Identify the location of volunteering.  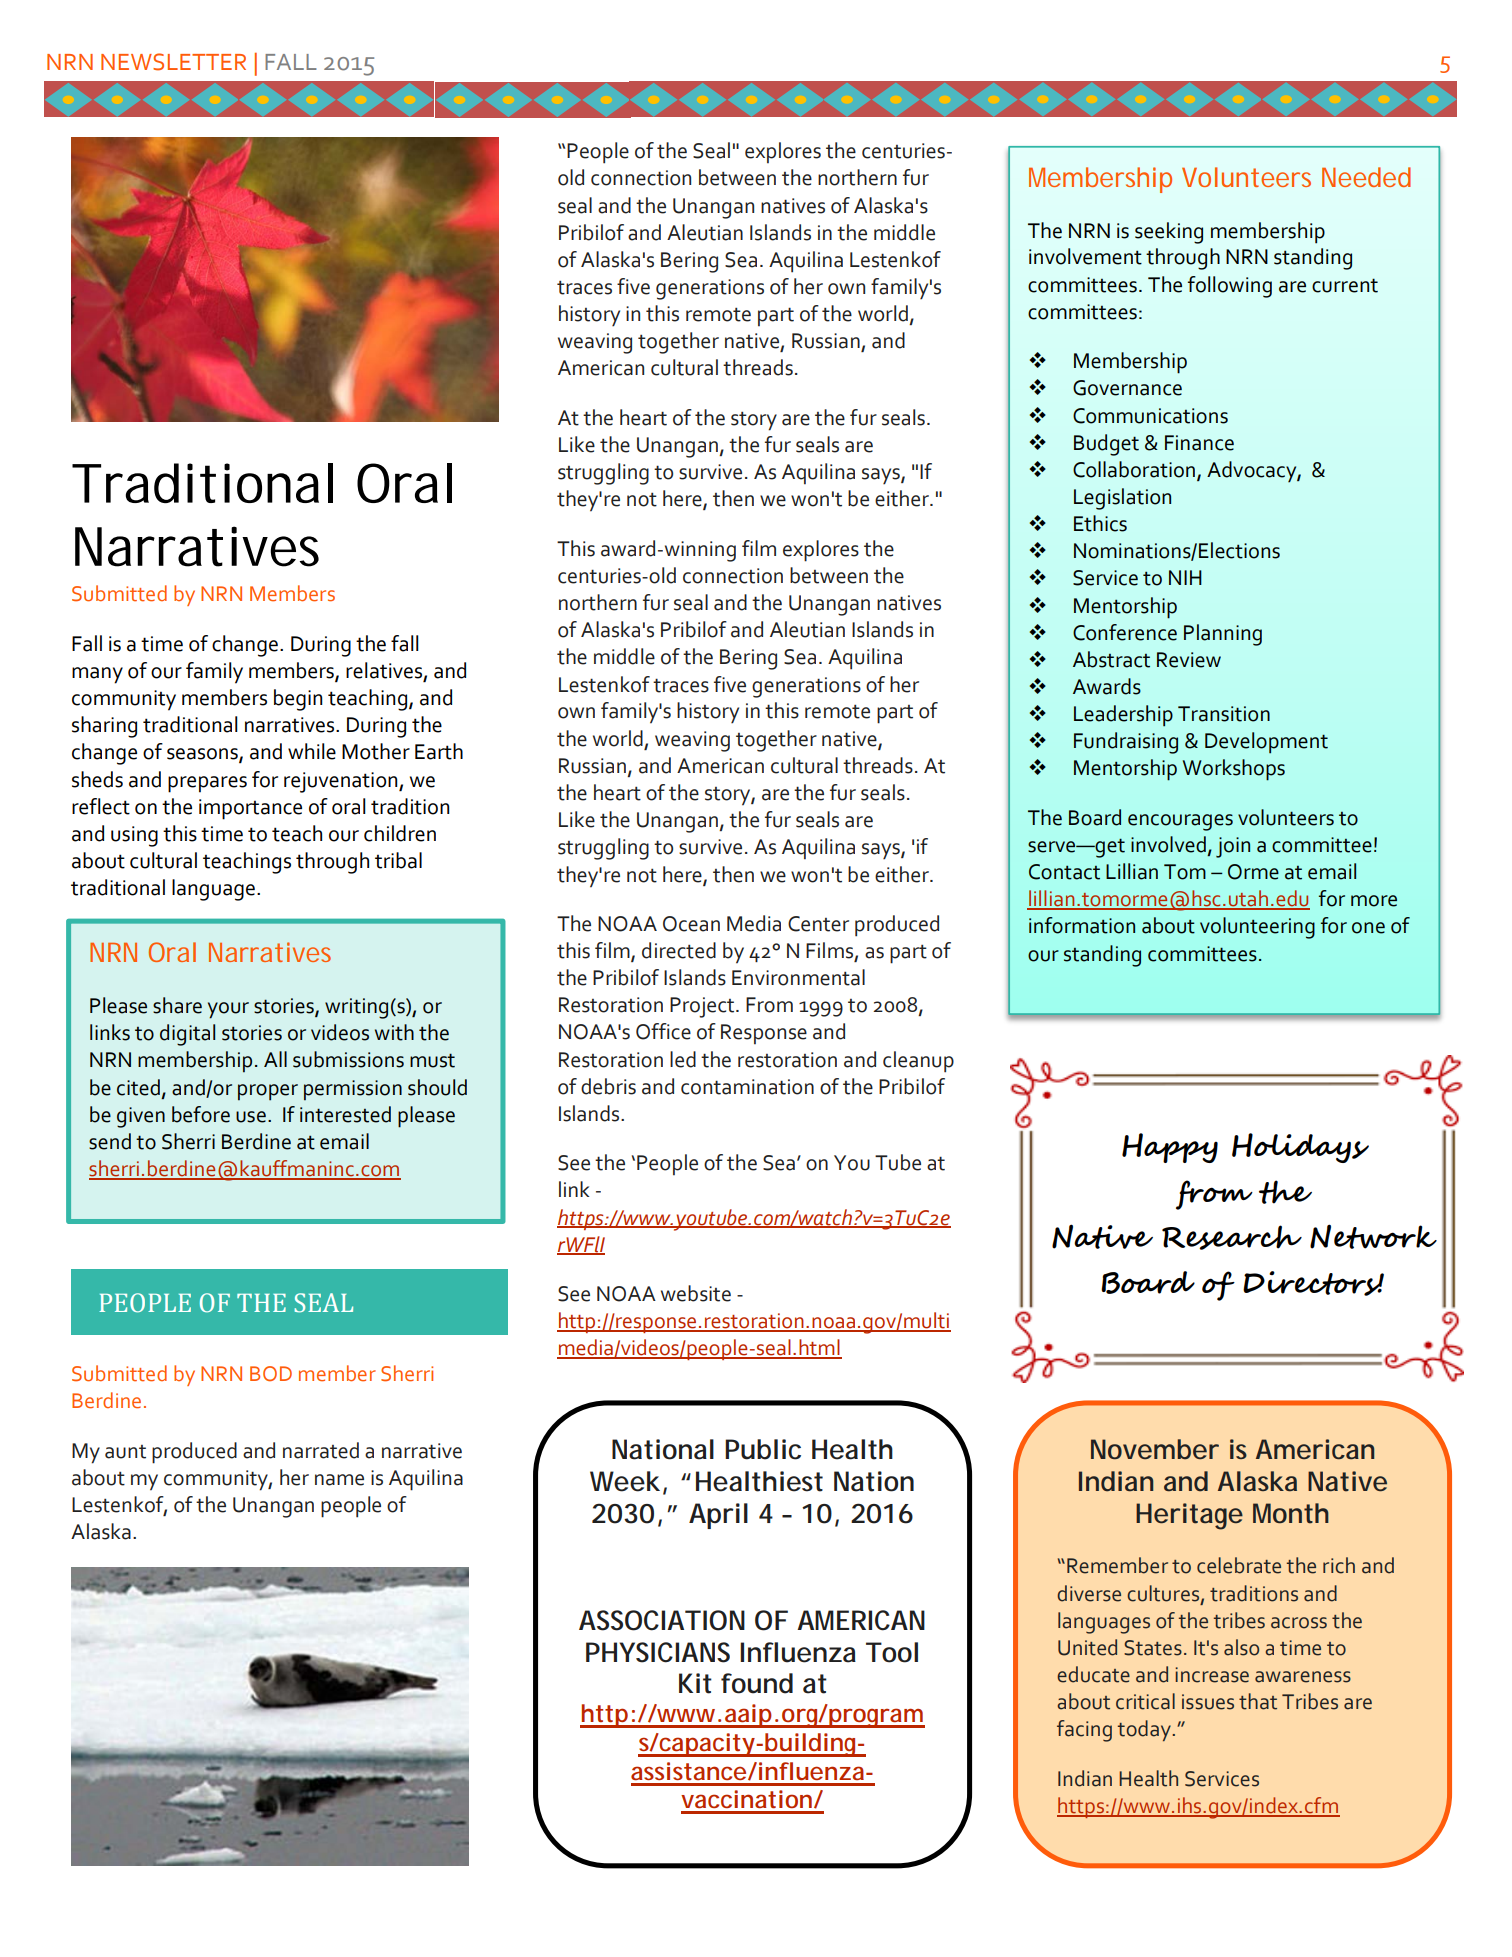
(1257, 928).
